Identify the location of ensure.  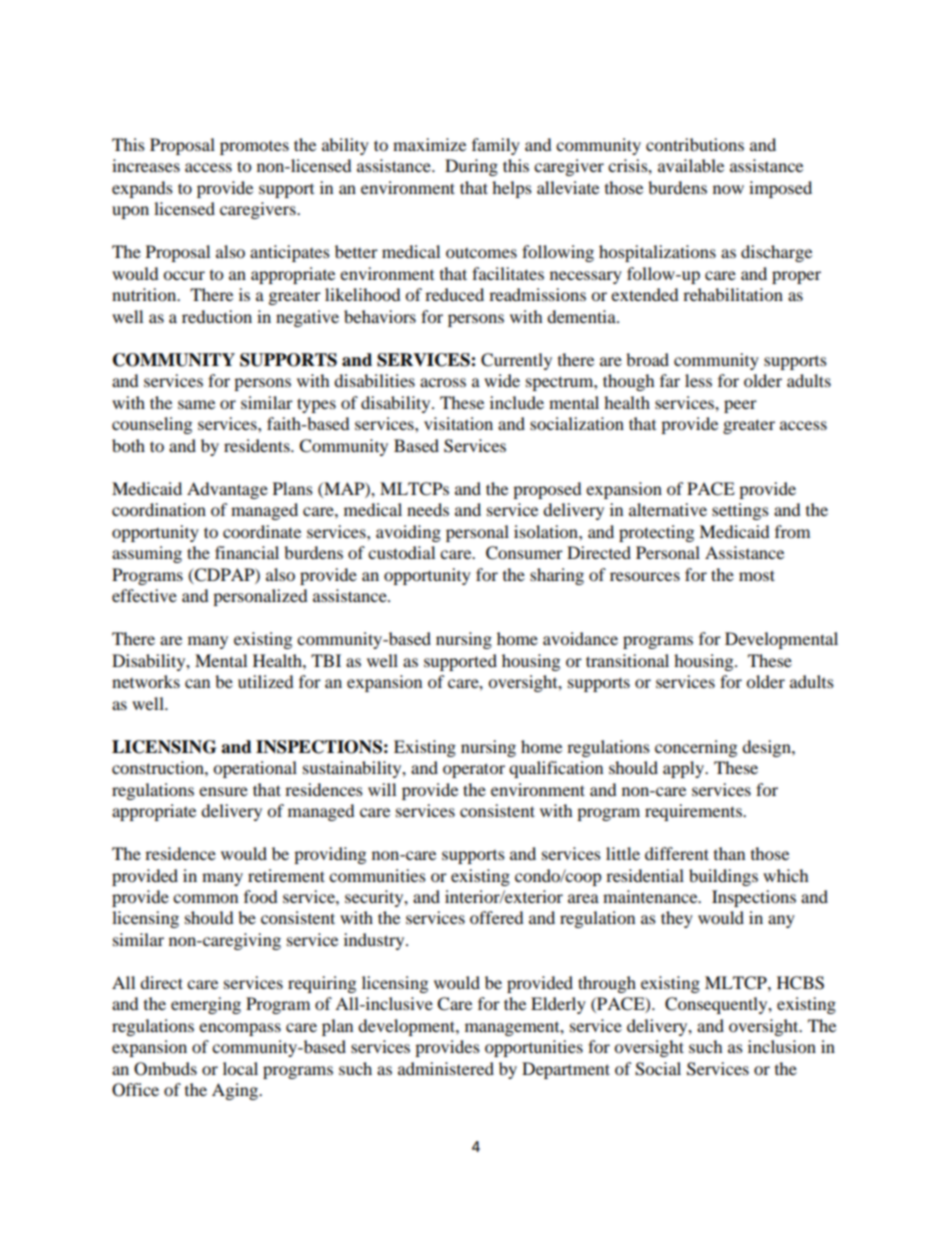
(223, 791).
